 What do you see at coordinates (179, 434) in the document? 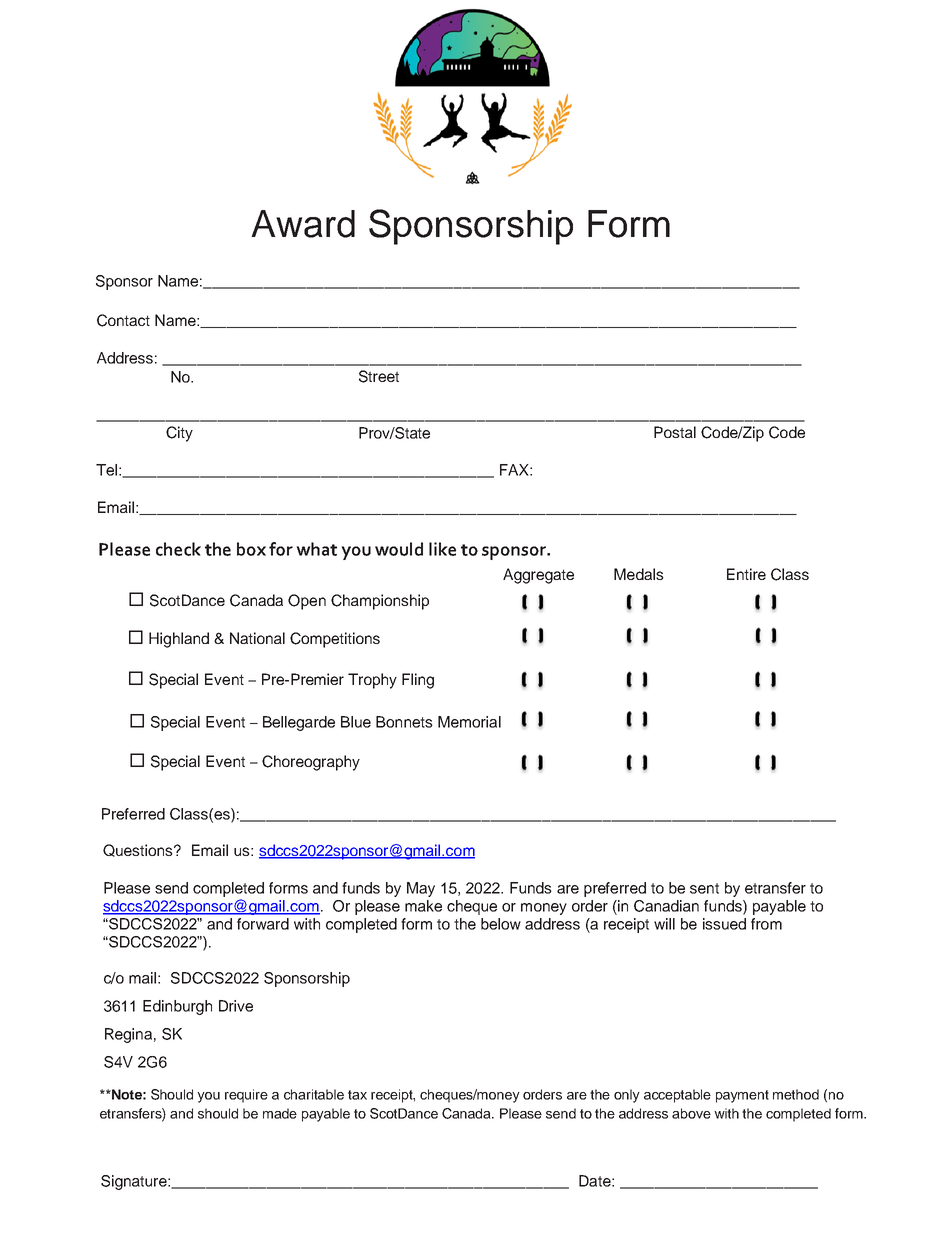
I see `City` at bounding box center [179, 434].
